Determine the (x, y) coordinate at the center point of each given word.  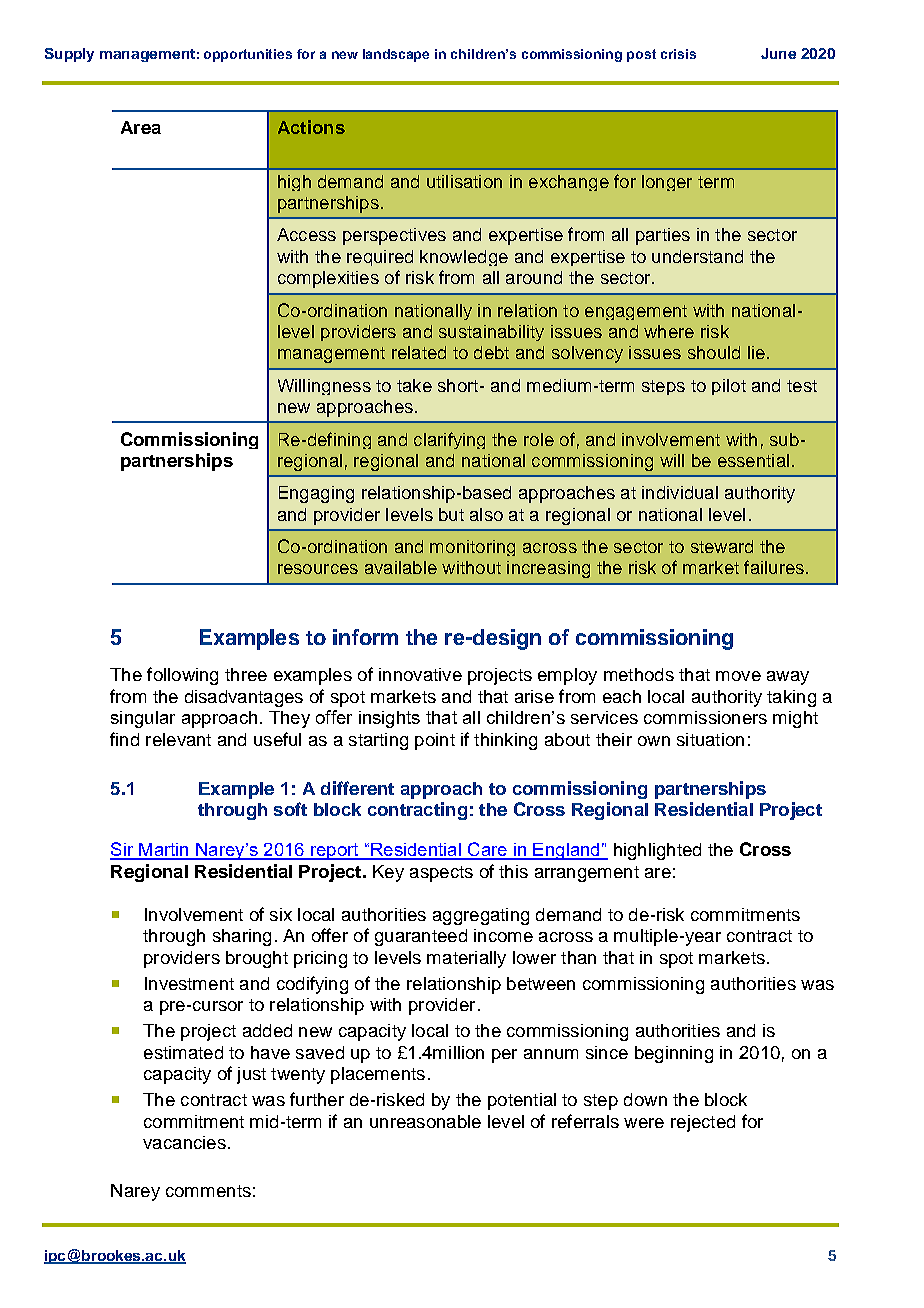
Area (141, 127)
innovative (420, 674)
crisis (678, 54)
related (419, 352)
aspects (441, 874)
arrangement (587, 874)
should (714, 352)
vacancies (184, 1142)
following (182, 676)
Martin (164, 851)
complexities (328, 279)
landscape (396, 55)
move (738, 676)
